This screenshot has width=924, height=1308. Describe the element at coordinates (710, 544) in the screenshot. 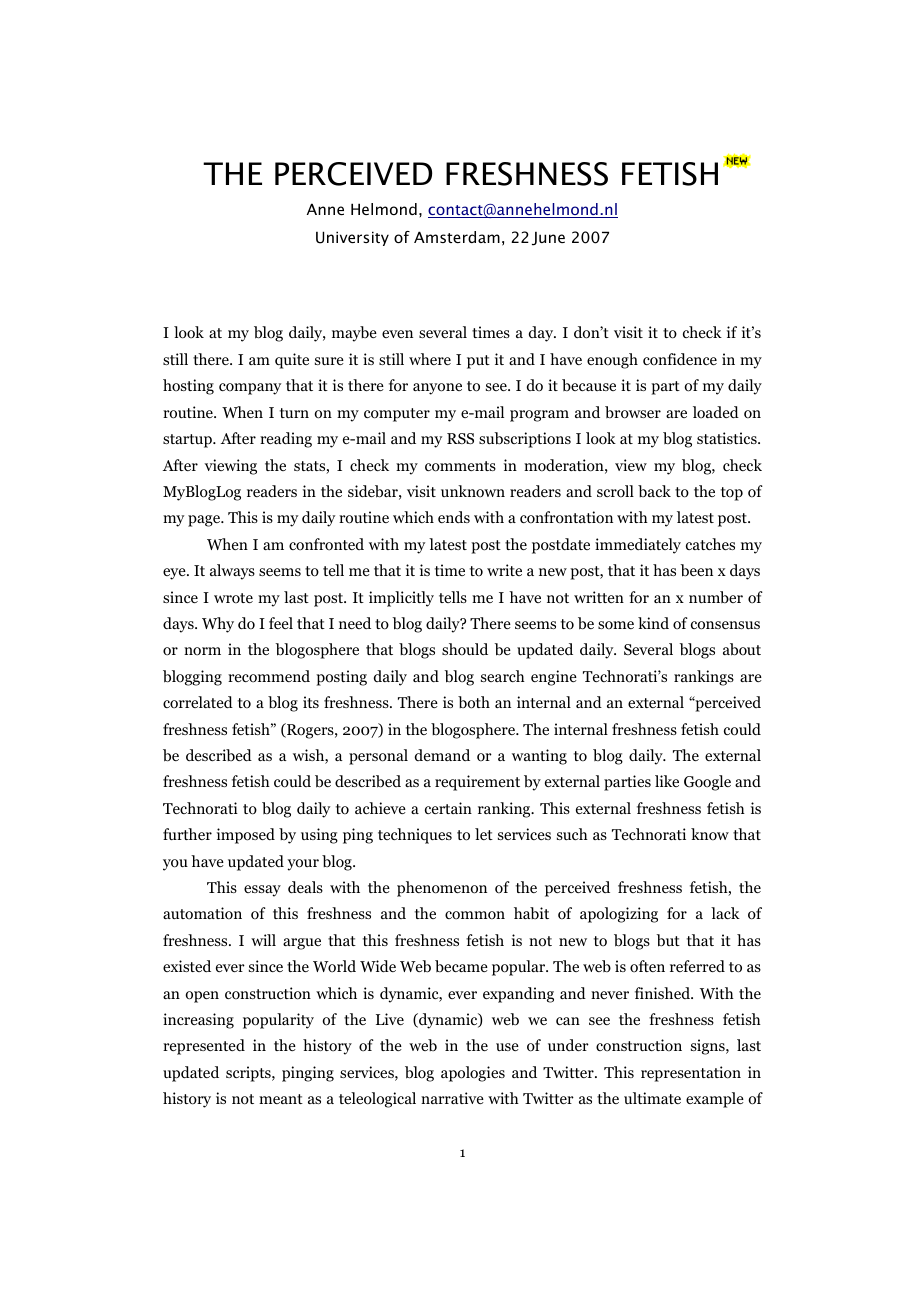

I see `catches` at that location.
